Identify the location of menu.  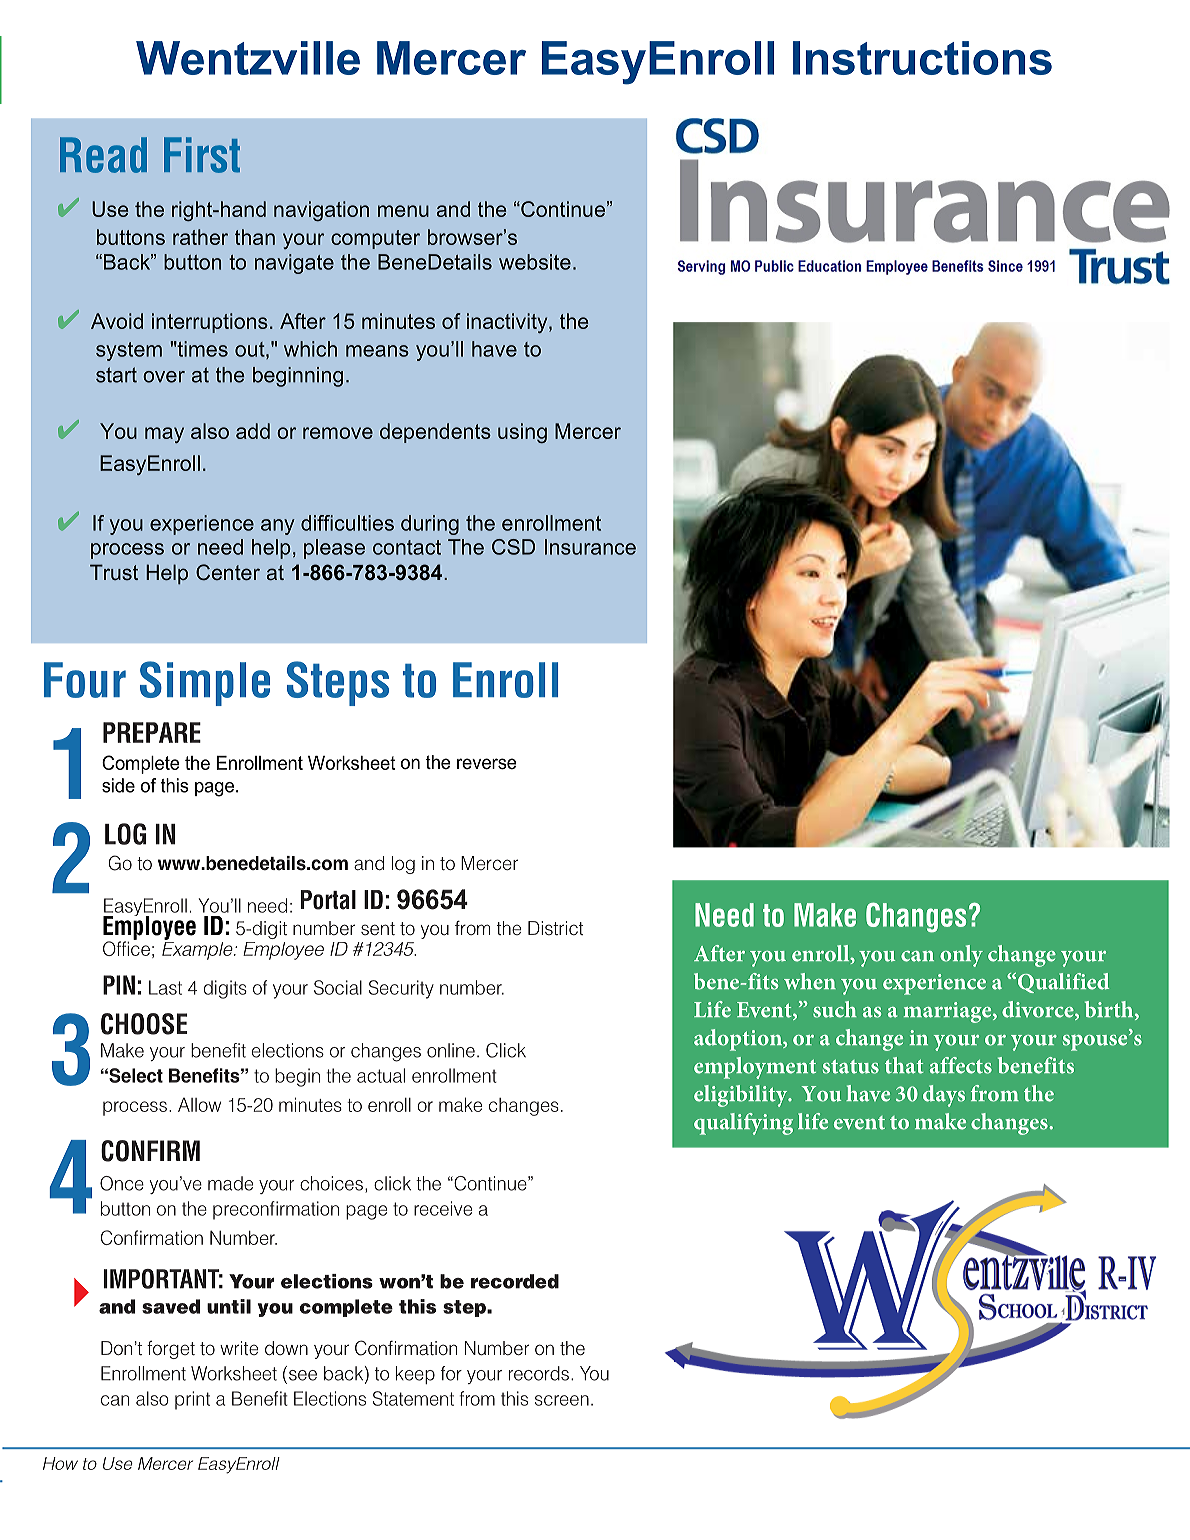
(403, 211).
